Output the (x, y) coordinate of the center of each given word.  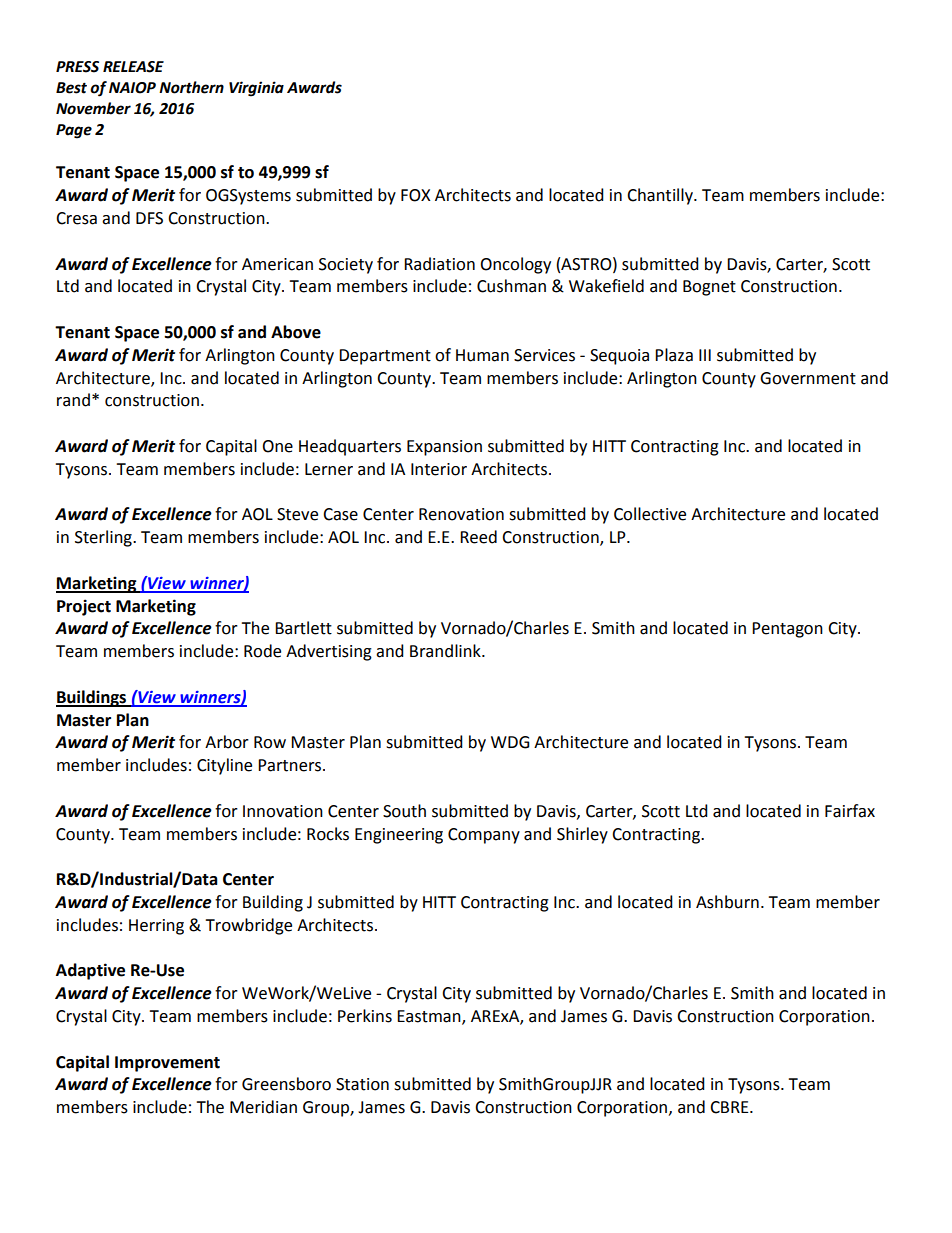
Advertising (329, 652)
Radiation (439, 264)
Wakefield (606, 286)
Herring (156, 927)
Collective (650, 514)
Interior (439, 469)
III (705, 355)
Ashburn (727, 902)
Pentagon (787, 630)
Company (484, 836)
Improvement (167, 1064)
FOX (416, 195)
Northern (191, 87)
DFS (149, 218)
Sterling (104, 538)
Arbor (227, 742)
